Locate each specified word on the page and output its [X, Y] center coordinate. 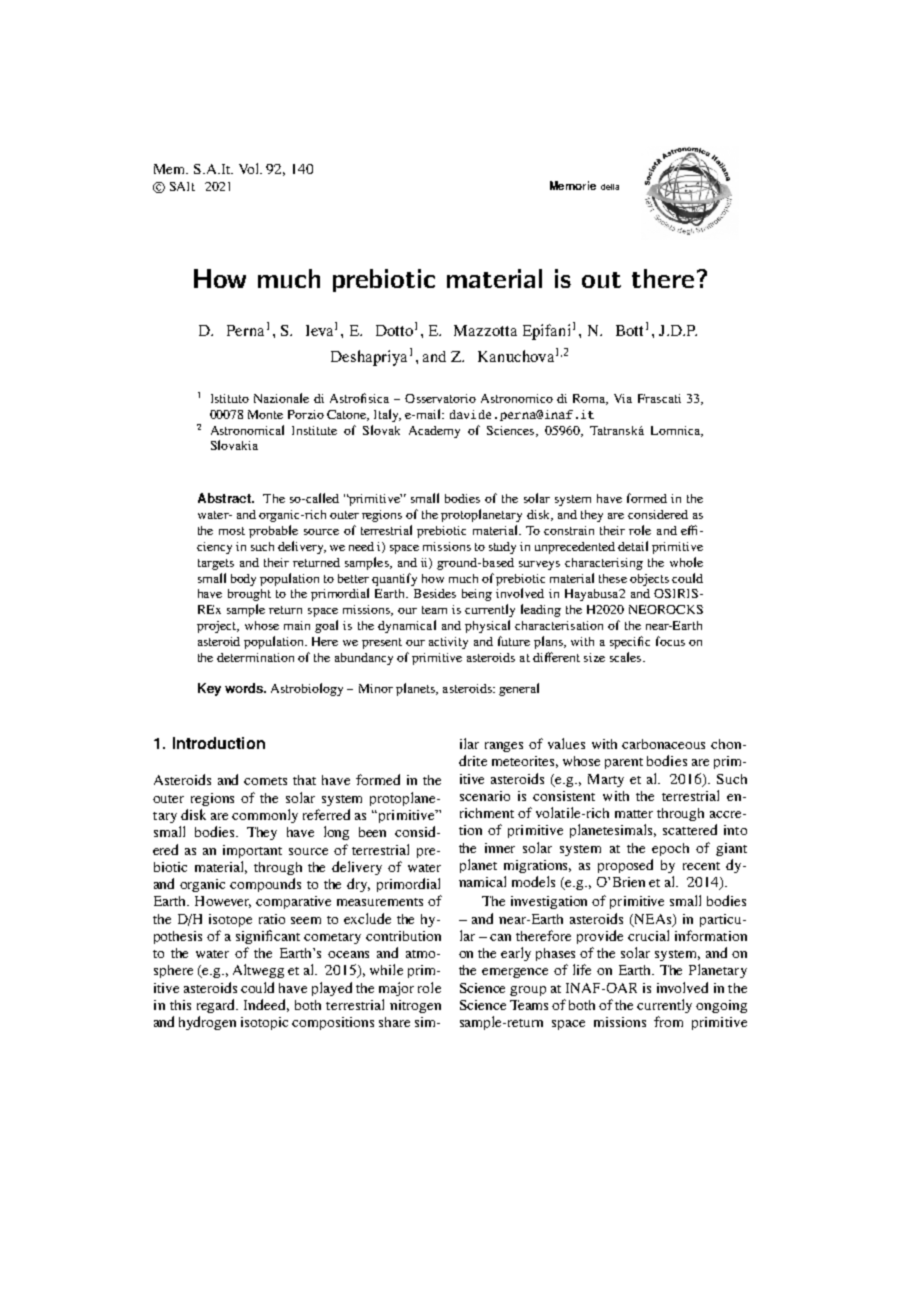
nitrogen [415, 1006]
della [610, 187]
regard [217, 1006]
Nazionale [281, 398]
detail [633, 546]
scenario [485, 796]
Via [623, 398]
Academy [434, 432]
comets [265, 781]
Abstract [225, 498]
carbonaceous [663, 744]
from [668, 1021]
